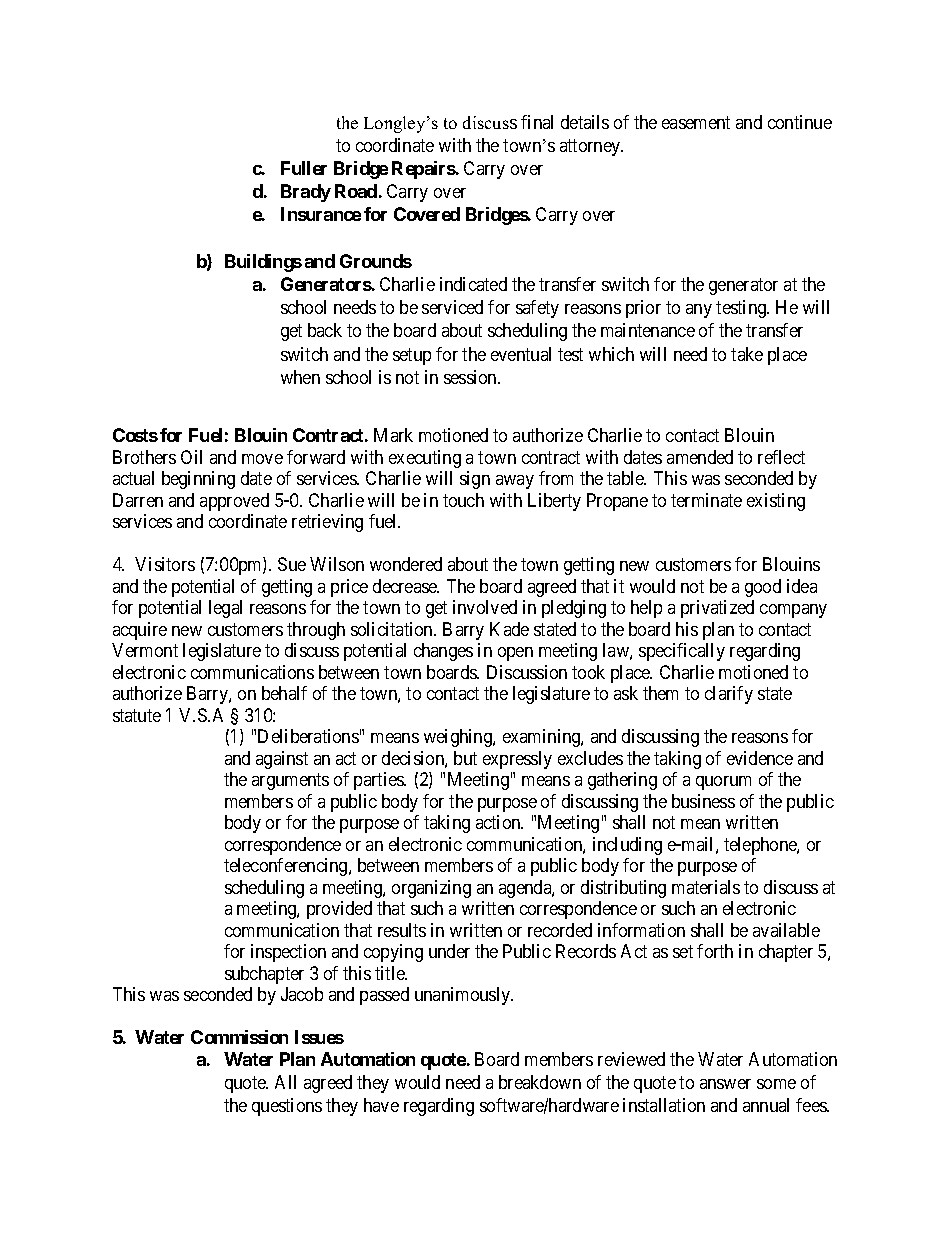  What do you see at coordinates (239, 1037) in the image?
I see `Commission` at bounding box center [239, 1037].
